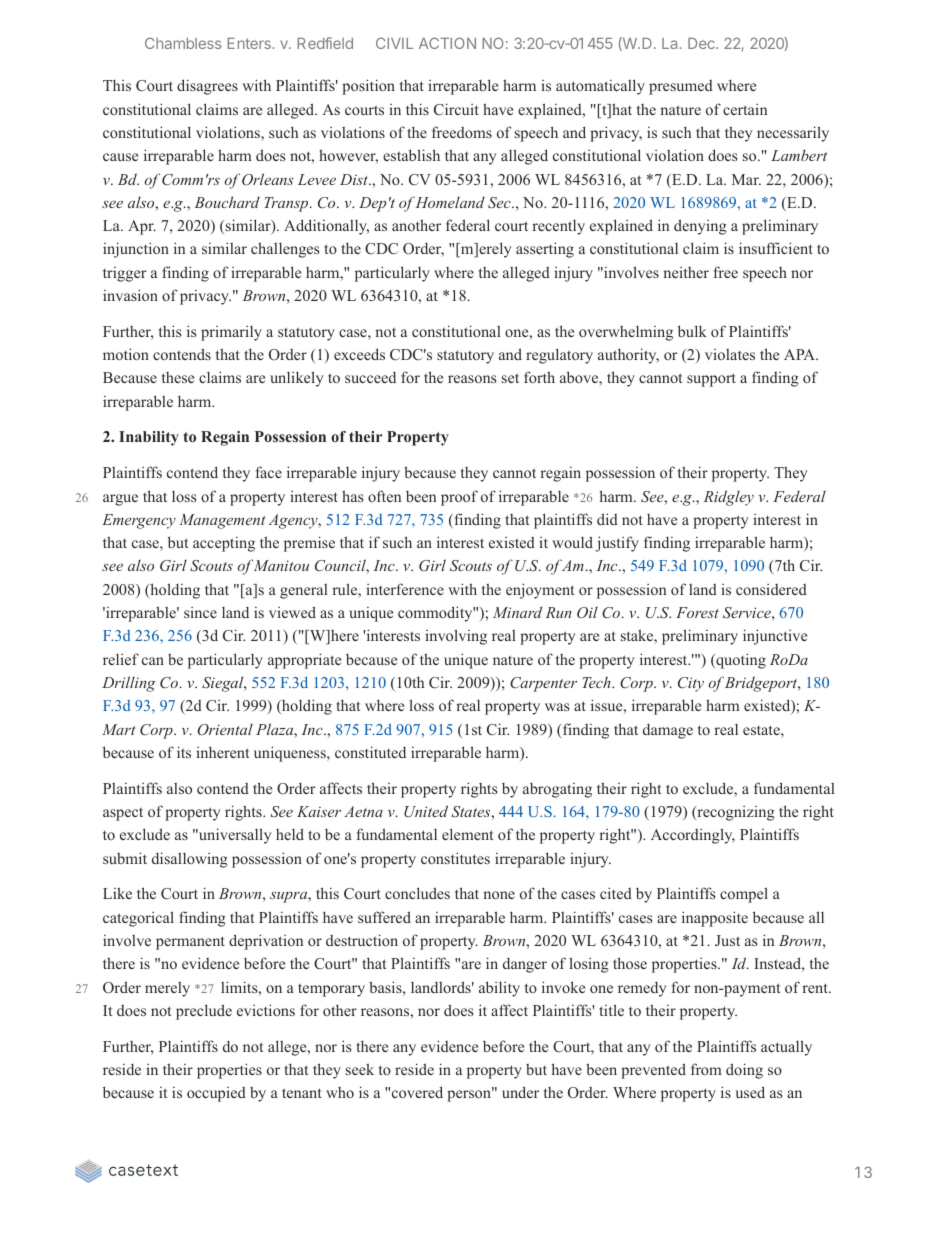 The image size is (952, 1233). Describe the element at coordinates (467, 834) in the image. I see `element` at that location.
